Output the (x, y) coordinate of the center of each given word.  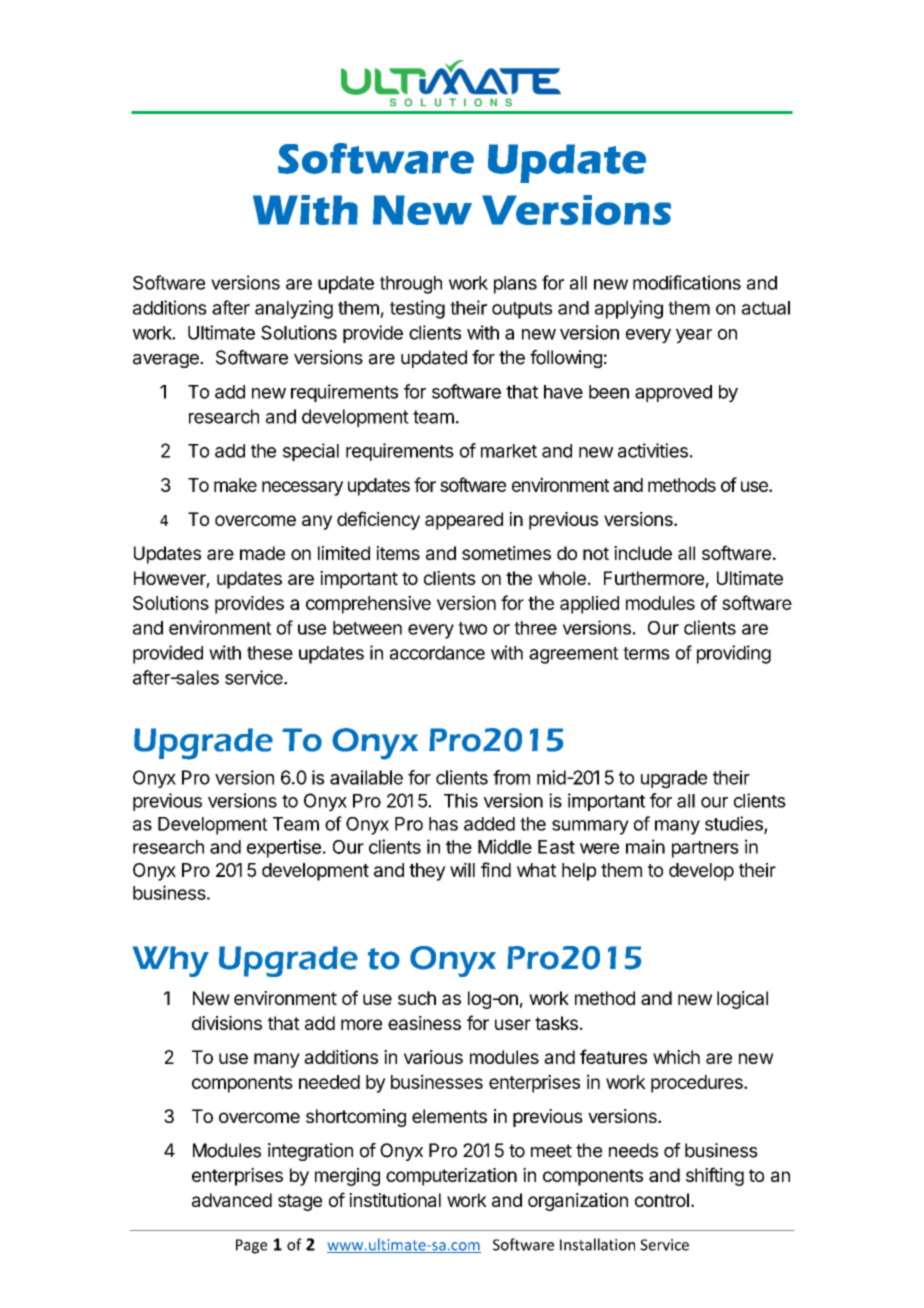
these (270, 653)
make (235, 485)
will (462, 870)
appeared (464, 521)
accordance (437, 653)
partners (705, 849)
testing (417, 309)
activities (653, 450)
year (694, 336)
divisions (227, 1023)
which (676, 1057)
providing (734, 654)
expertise (284, 848)
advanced (232, 1200)
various (433, 1057)
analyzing (294, 309)
